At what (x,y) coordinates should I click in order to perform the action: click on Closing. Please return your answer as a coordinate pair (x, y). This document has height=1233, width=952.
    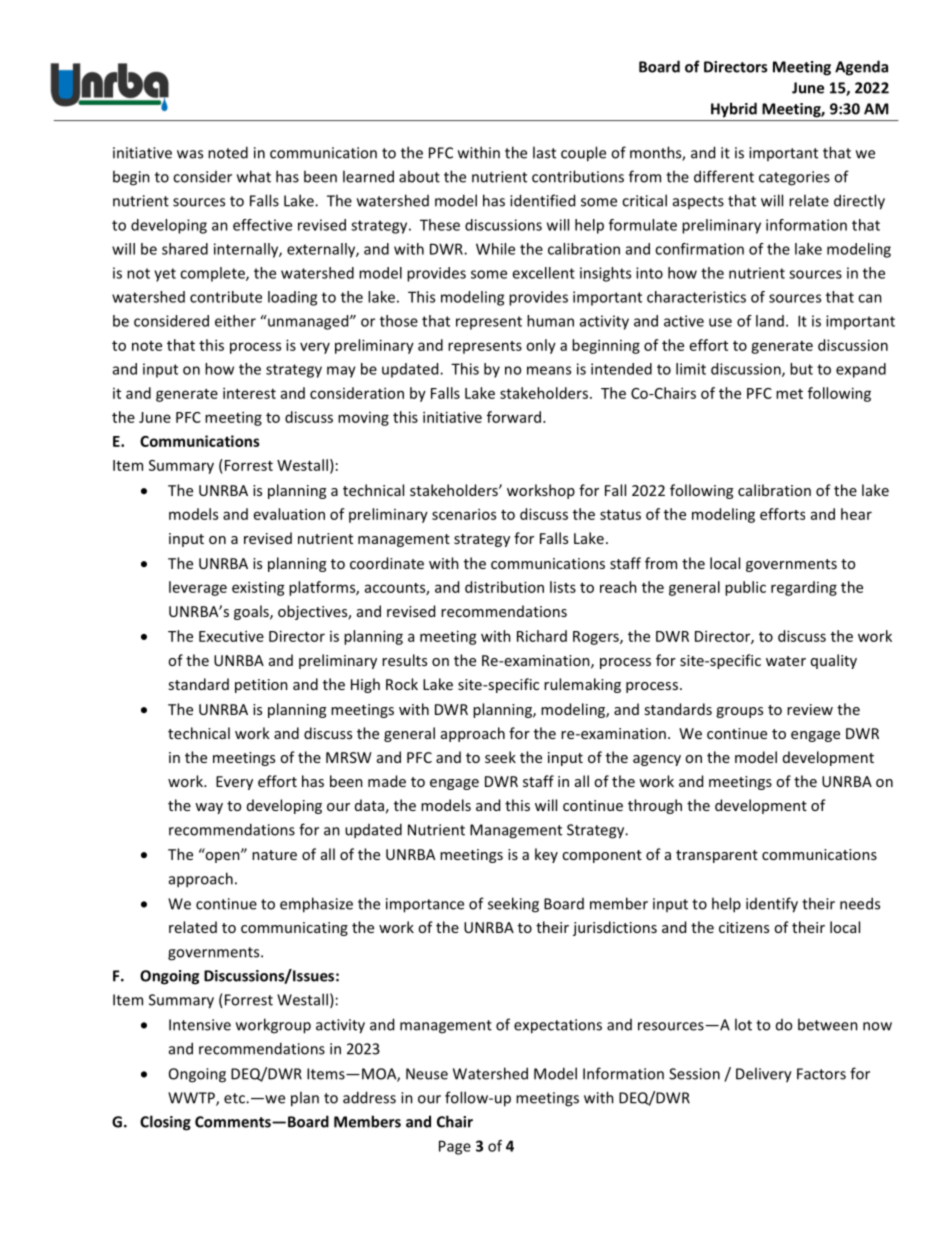
    Looking at the image, I should click on (165, 1123).
